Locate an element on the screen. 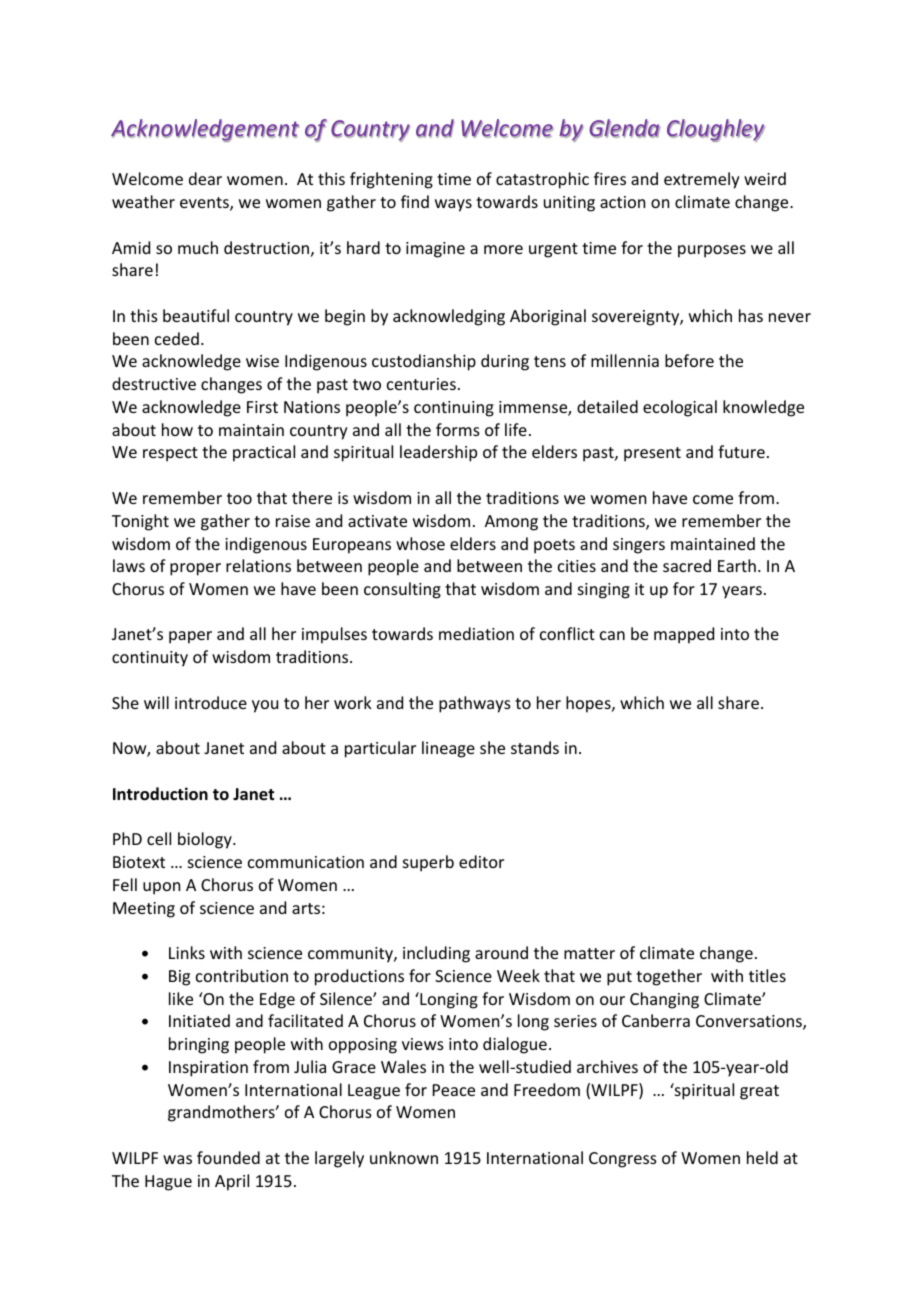  find is located at coordinates (415, 201).
